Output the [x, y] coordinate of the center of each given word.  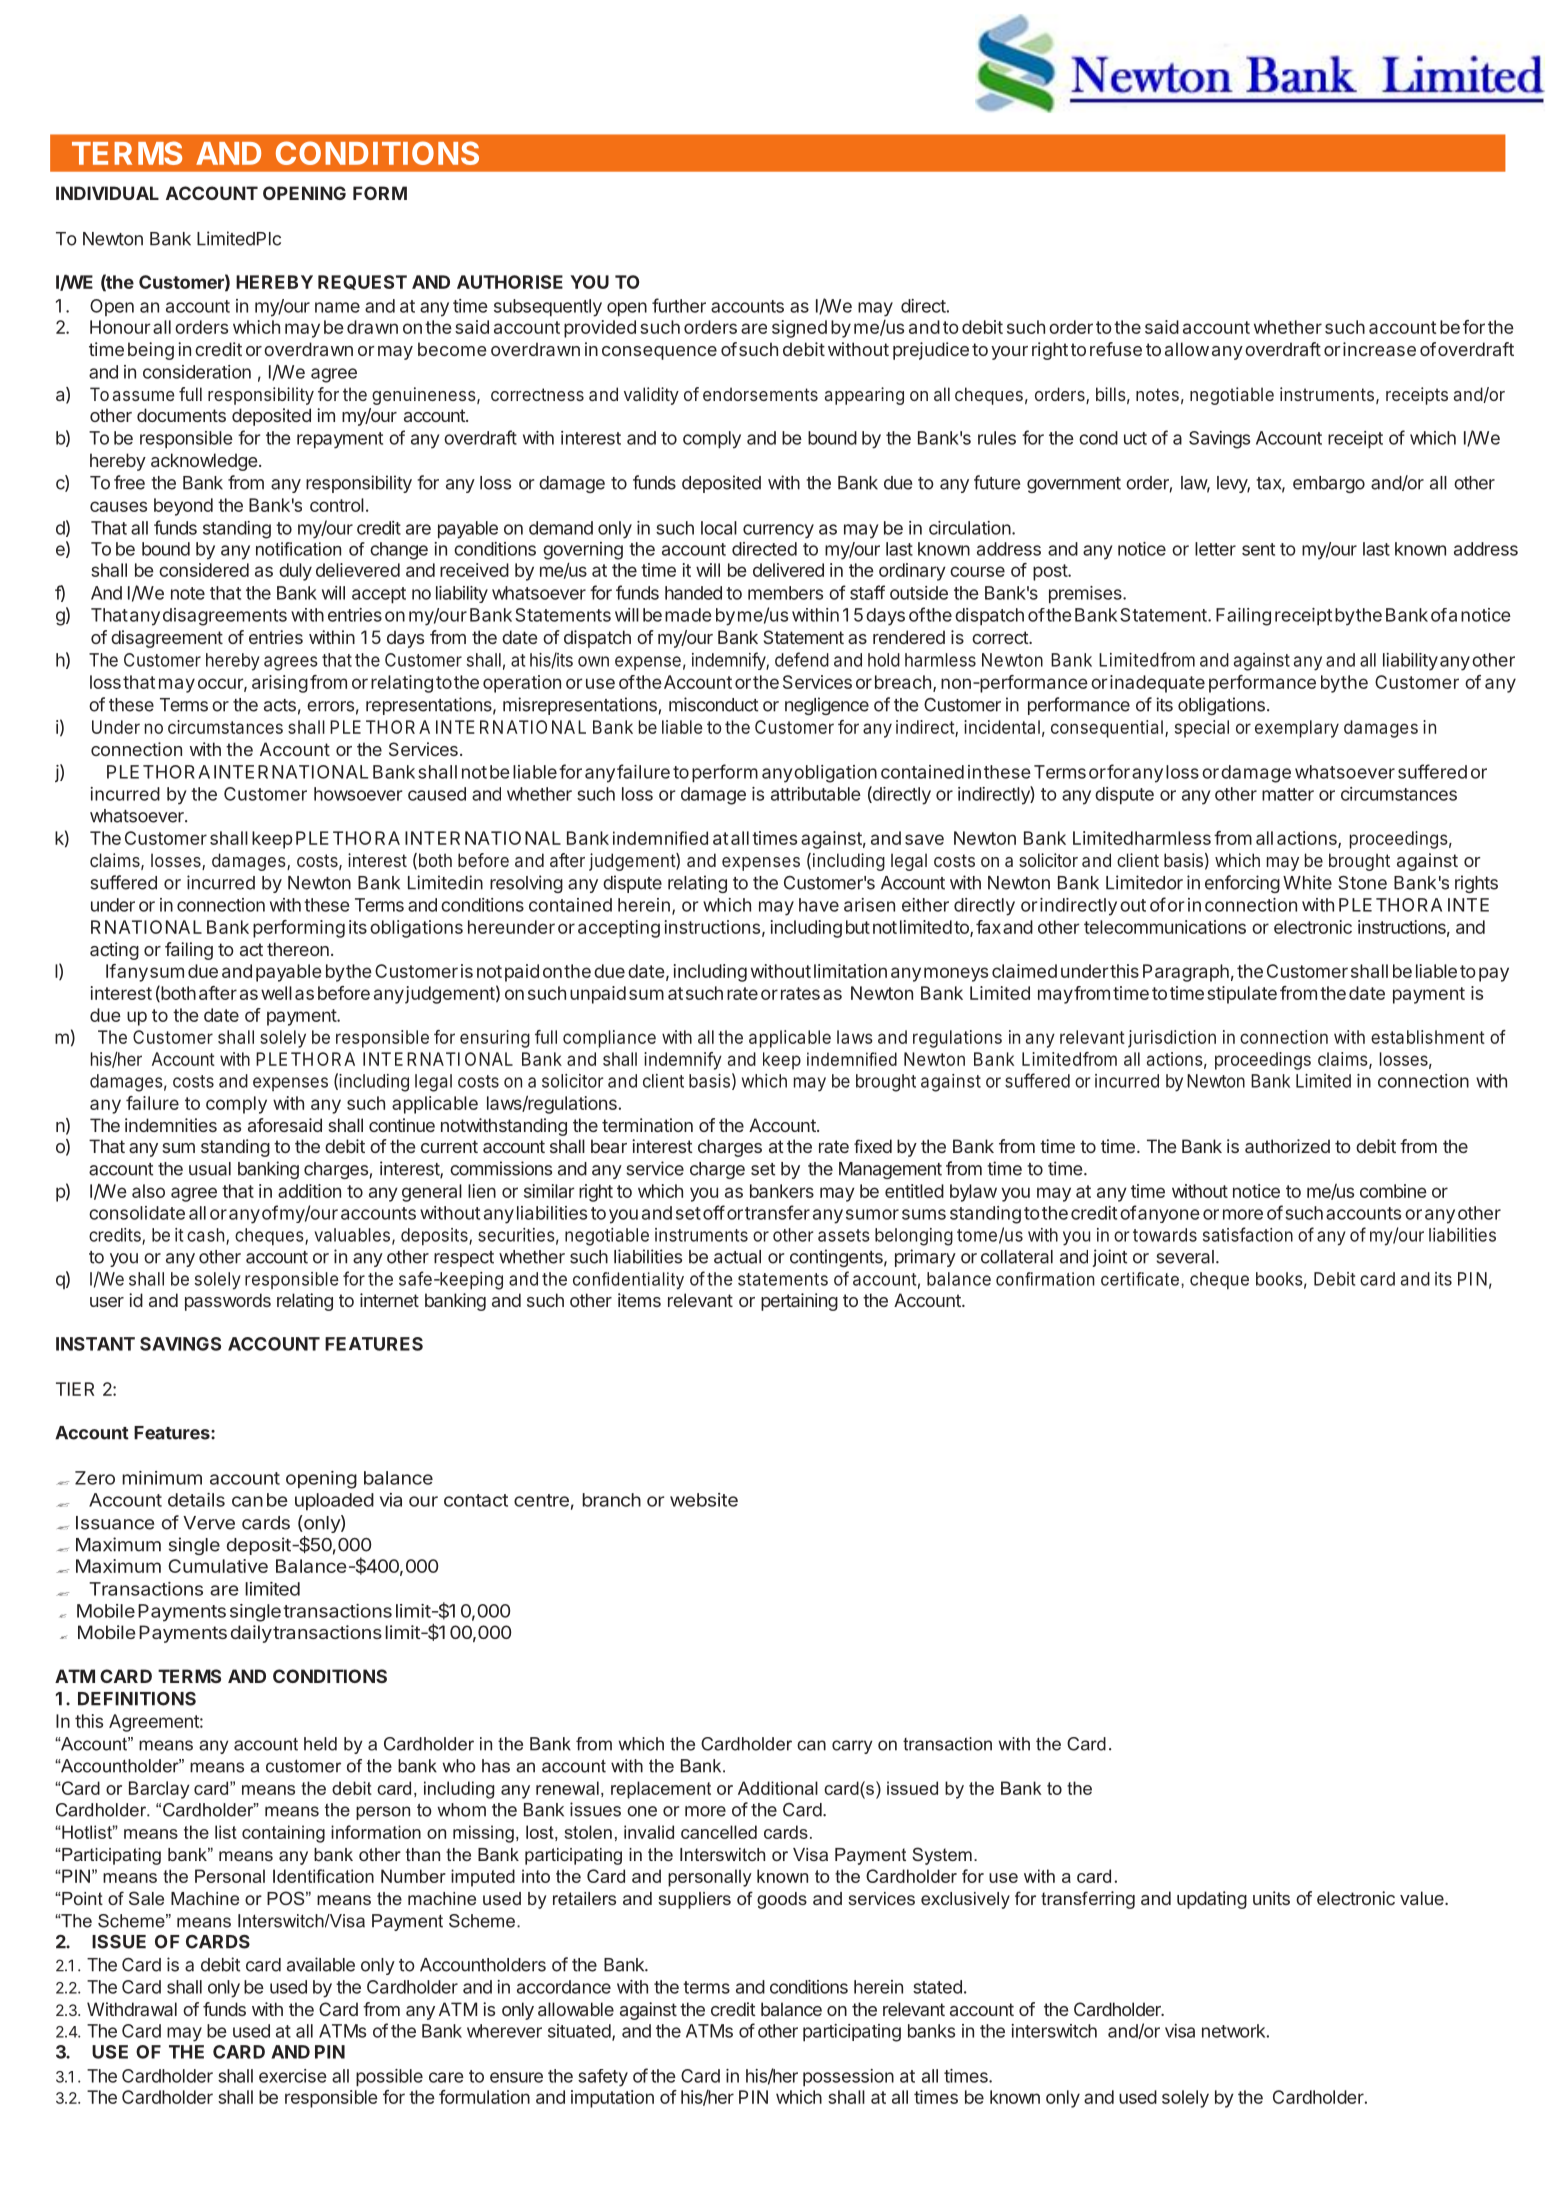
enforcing [1242, 884]
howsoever [358, 794]
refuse [1116, 349]
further [679, 305]
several [1185, 1257]
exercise [293, 2076]
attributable [816, 794]
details [196, 1500]
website [704, 1500]
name [337, 307]
